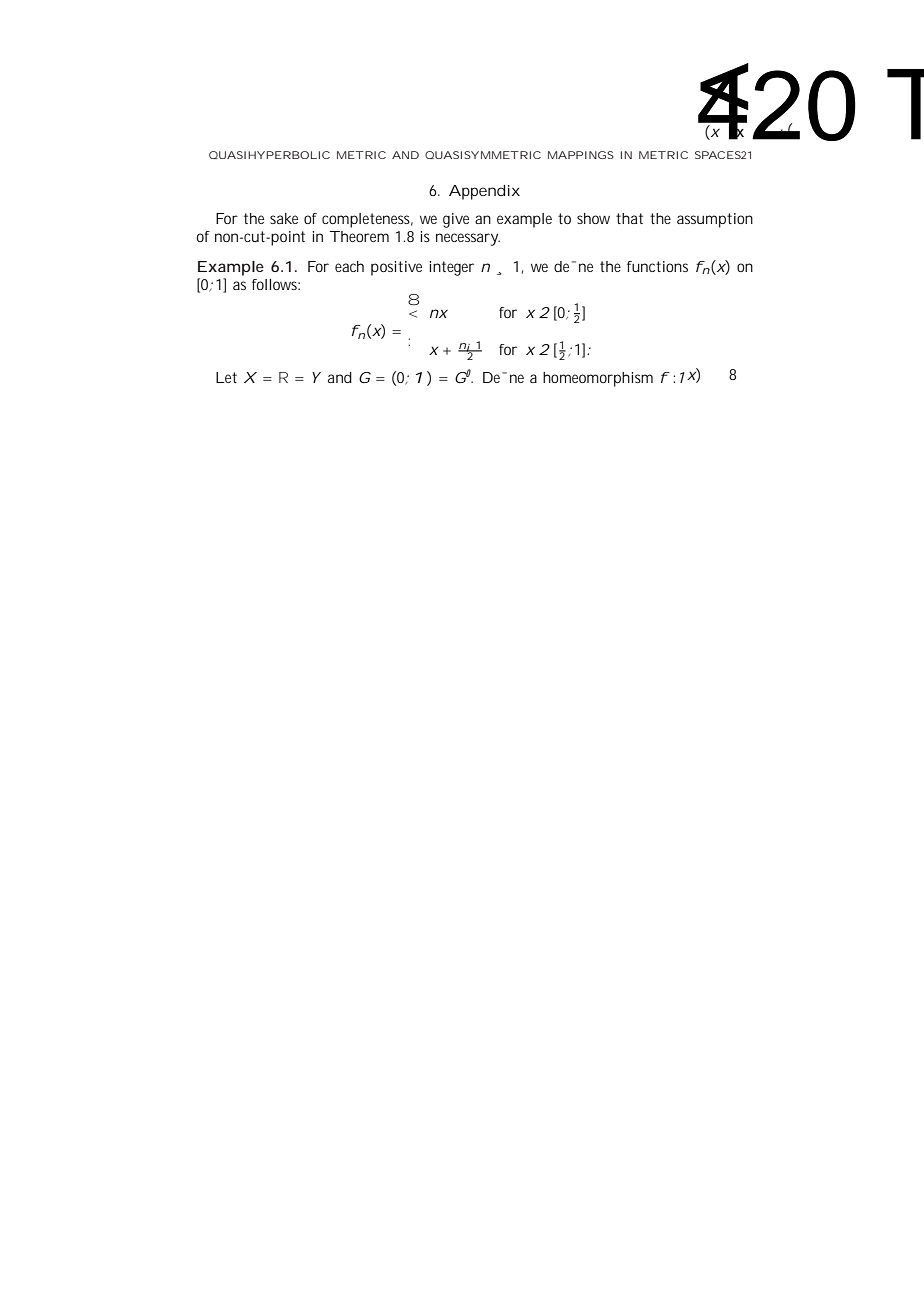 This screenshot has height=1308, width=924. What do you see at coordinates (715, 220) in the screenshot?
I see `assumption` at bounding box center [715, 220].
